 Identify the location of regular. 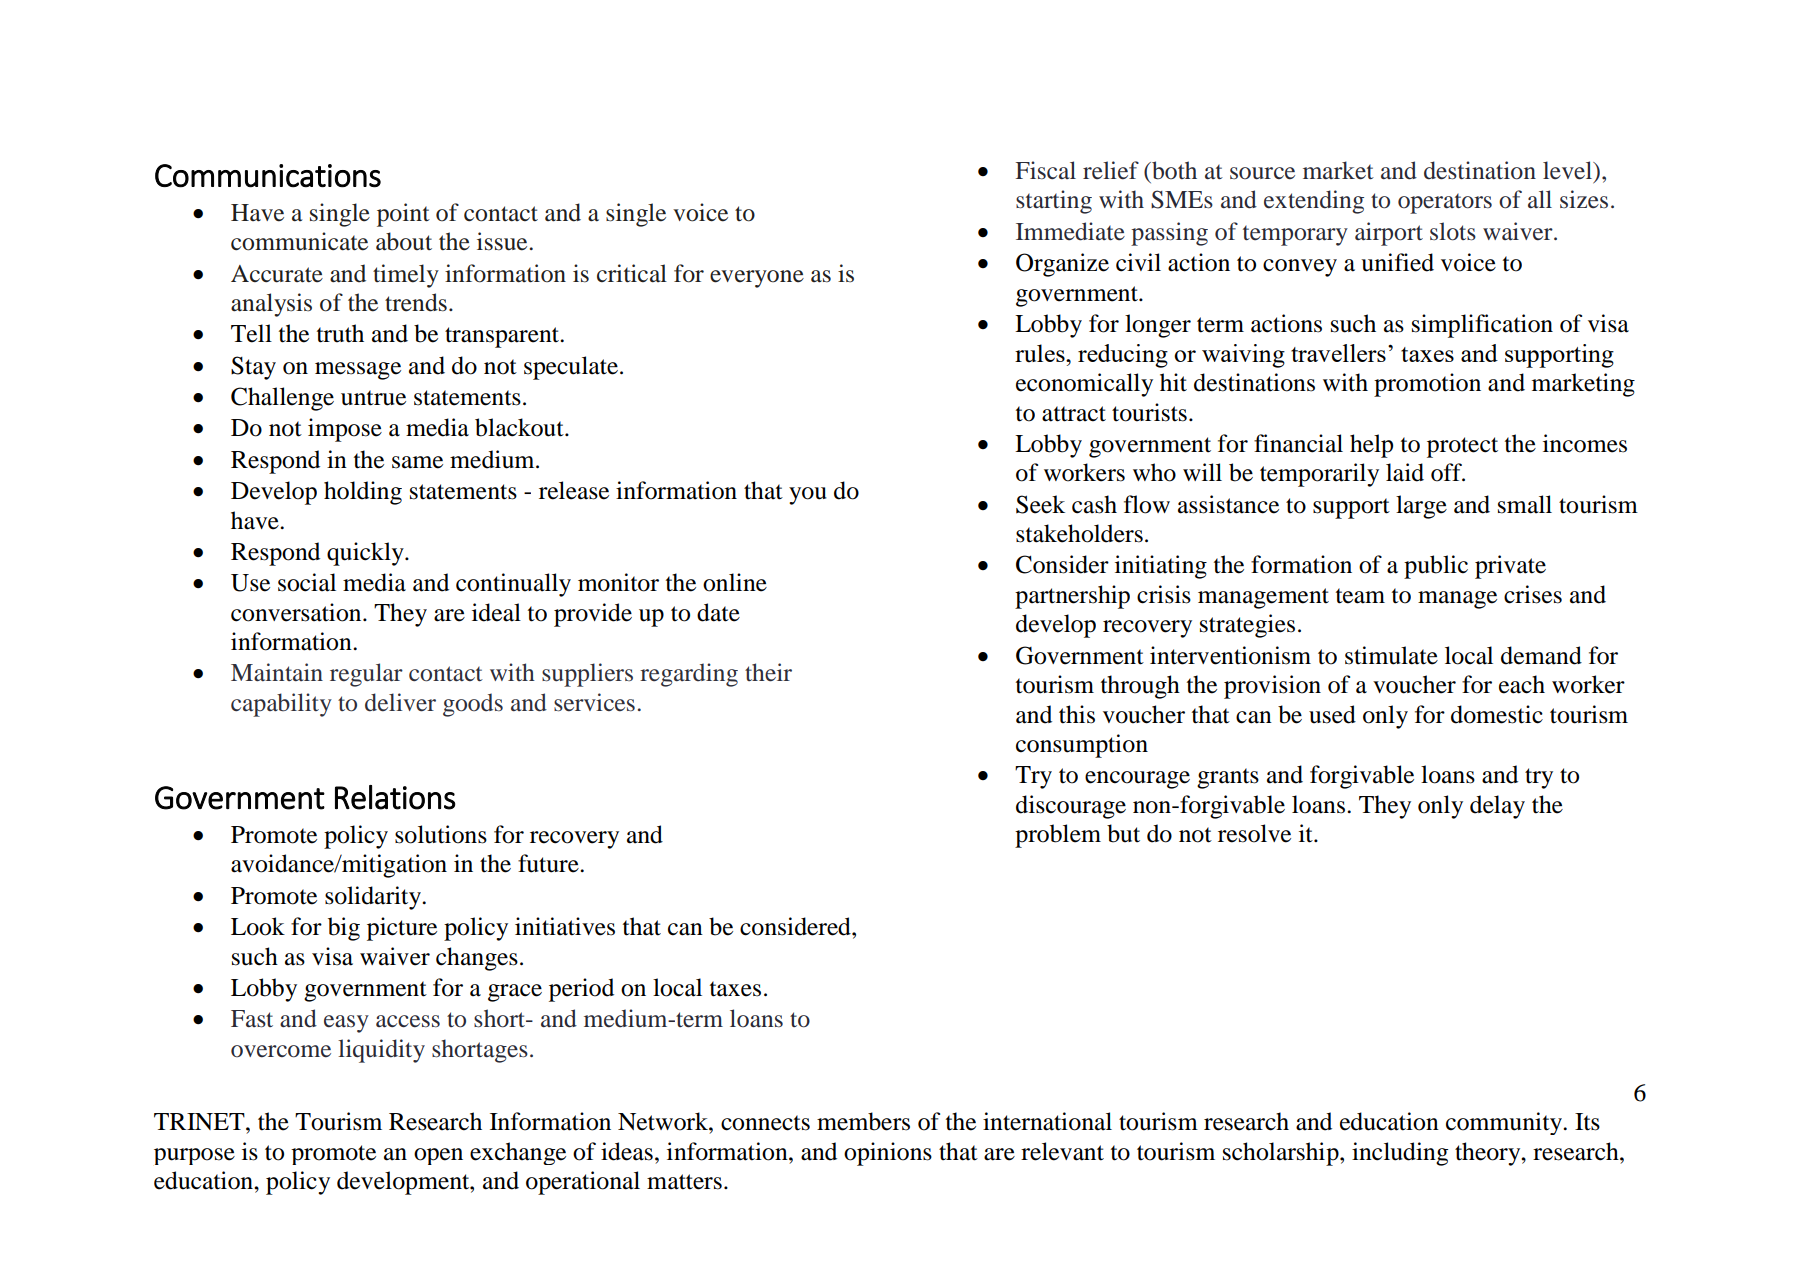
(366, 675).
